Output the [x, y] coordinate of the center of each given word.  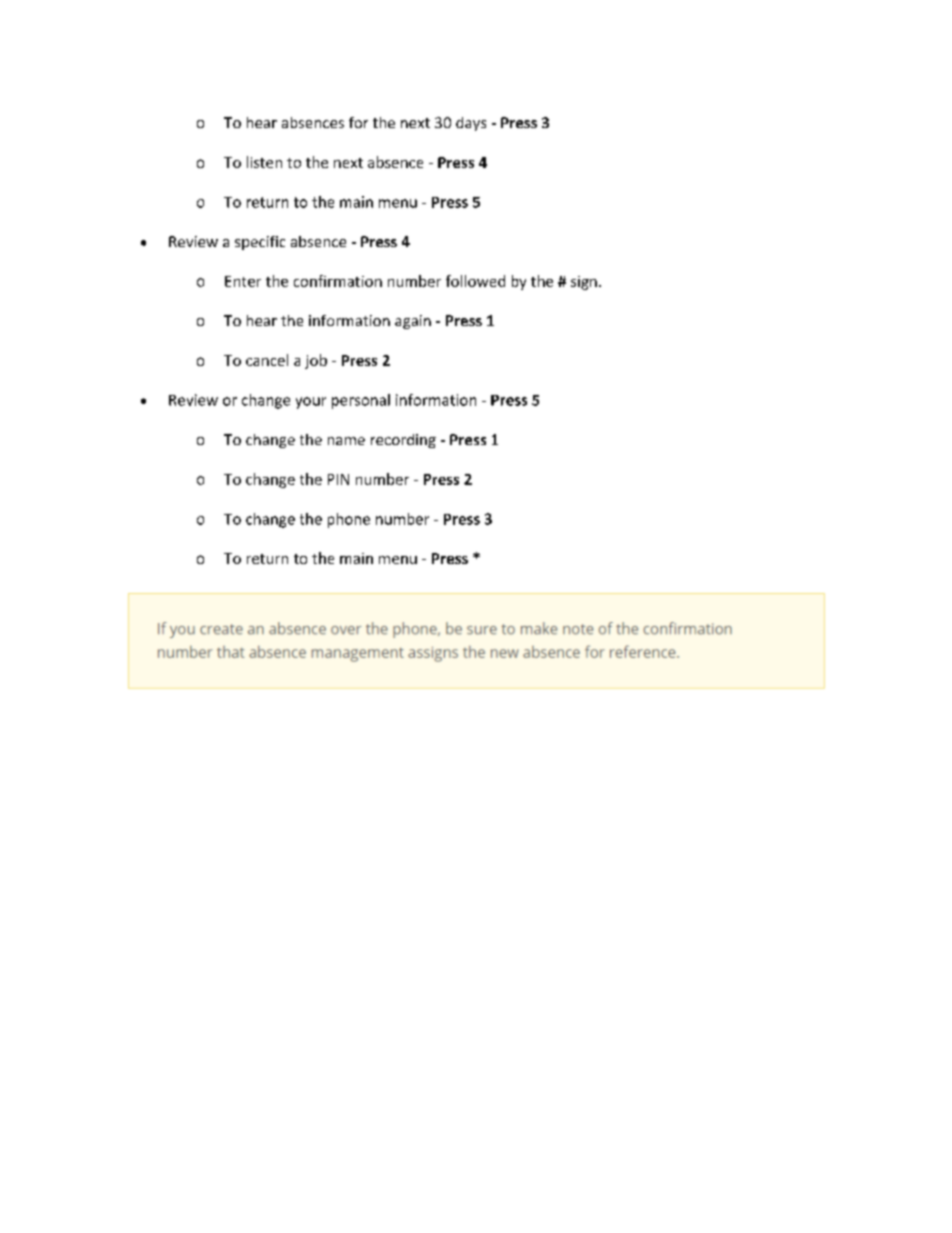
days [471, 124]
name [346, 441]
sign [584, 283]
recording [403, 441]
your [311, 403]
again [413, 322]
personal [361, 401]
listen [264, 162]
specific [260, 243]
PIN [338, 479]
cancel [267, 360]
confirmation [338, 281]
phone [349, 520]
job [316, 361]
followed [475, 281]
